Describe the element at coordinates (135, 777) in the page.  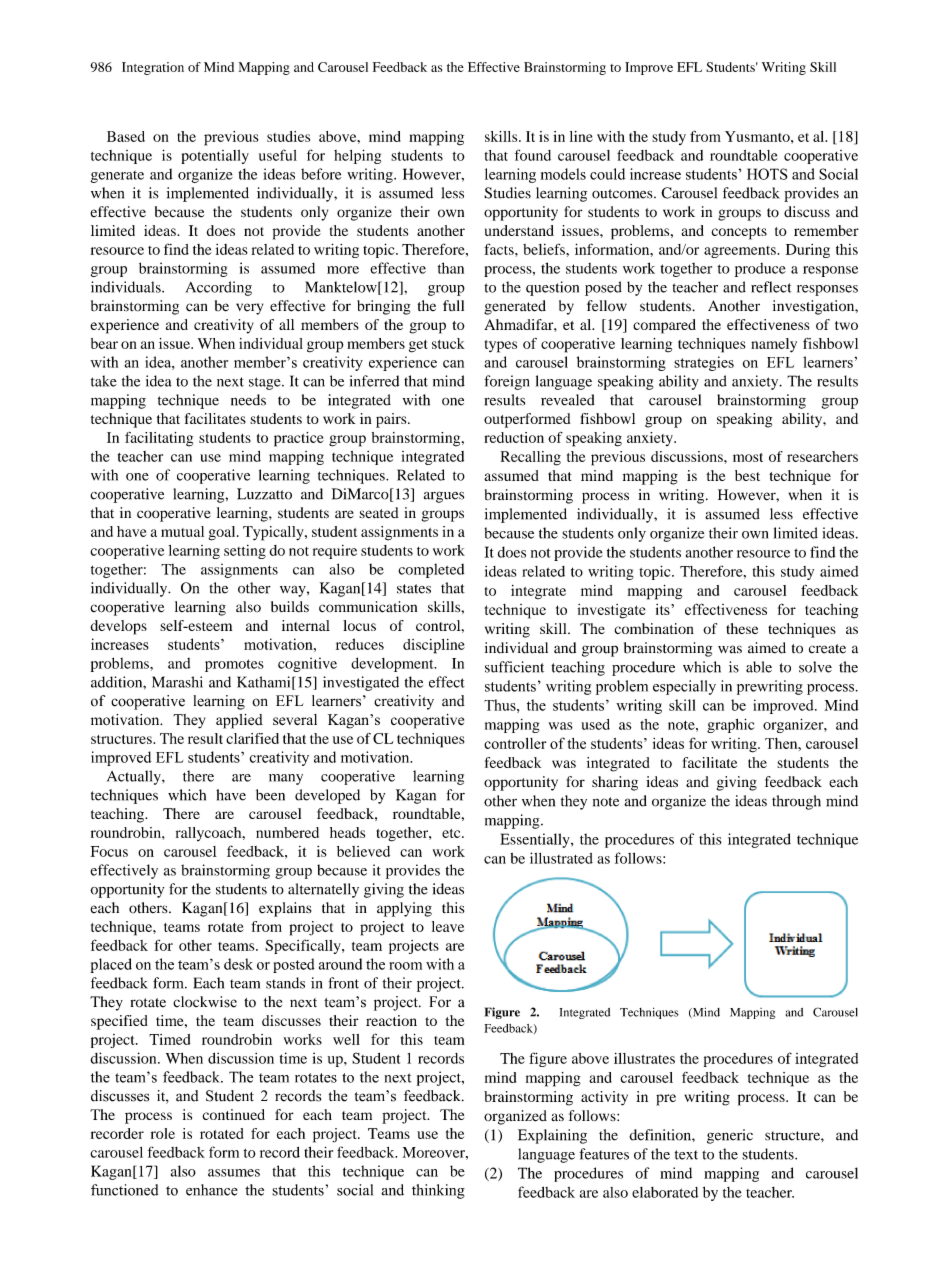
I see `Actually` at that location.
